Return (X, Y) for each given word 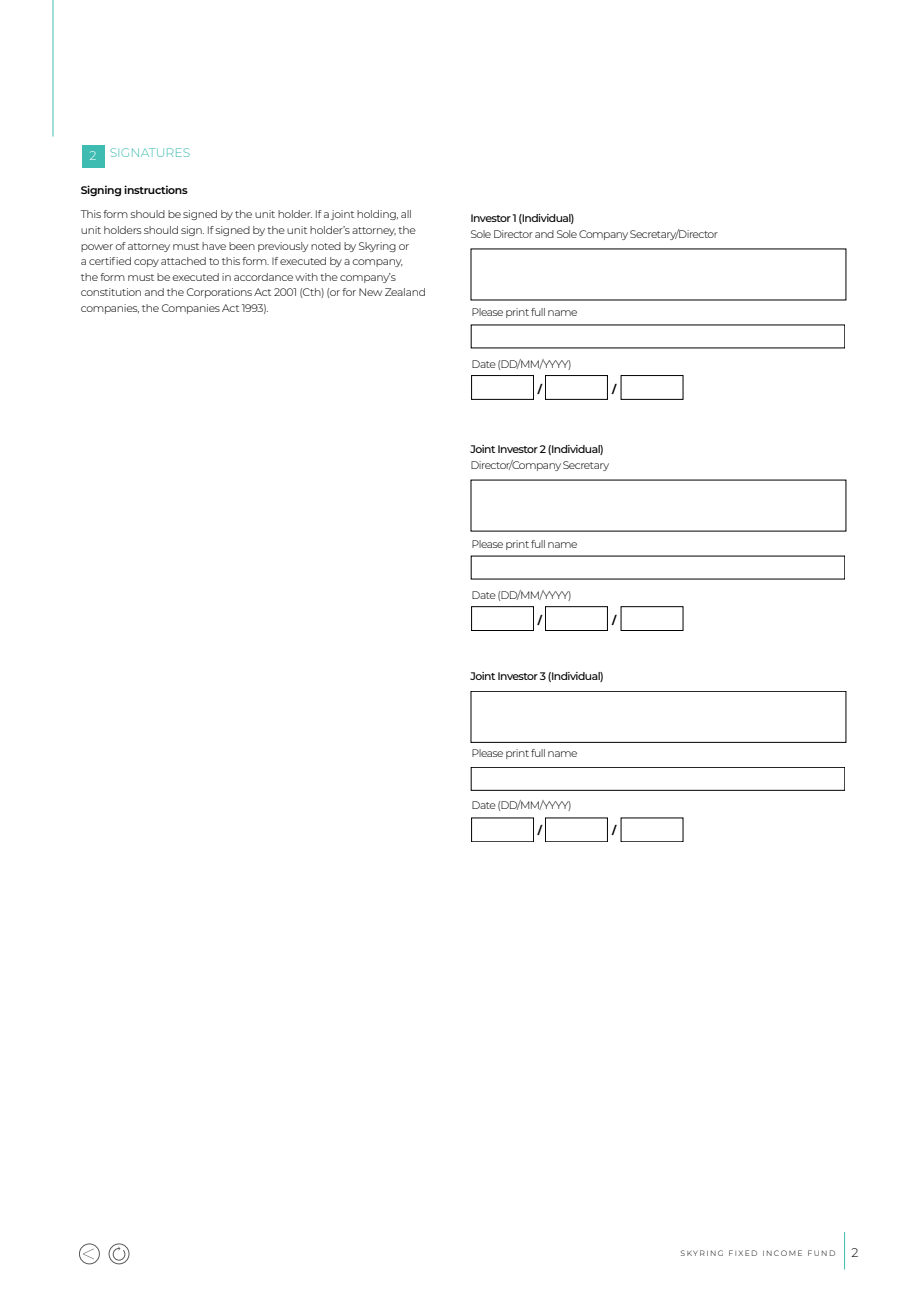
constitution (111, 292)
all (406, 214)
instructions (156, 189)
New (370, 292)
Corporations (219, 293)
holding (377, 215)
